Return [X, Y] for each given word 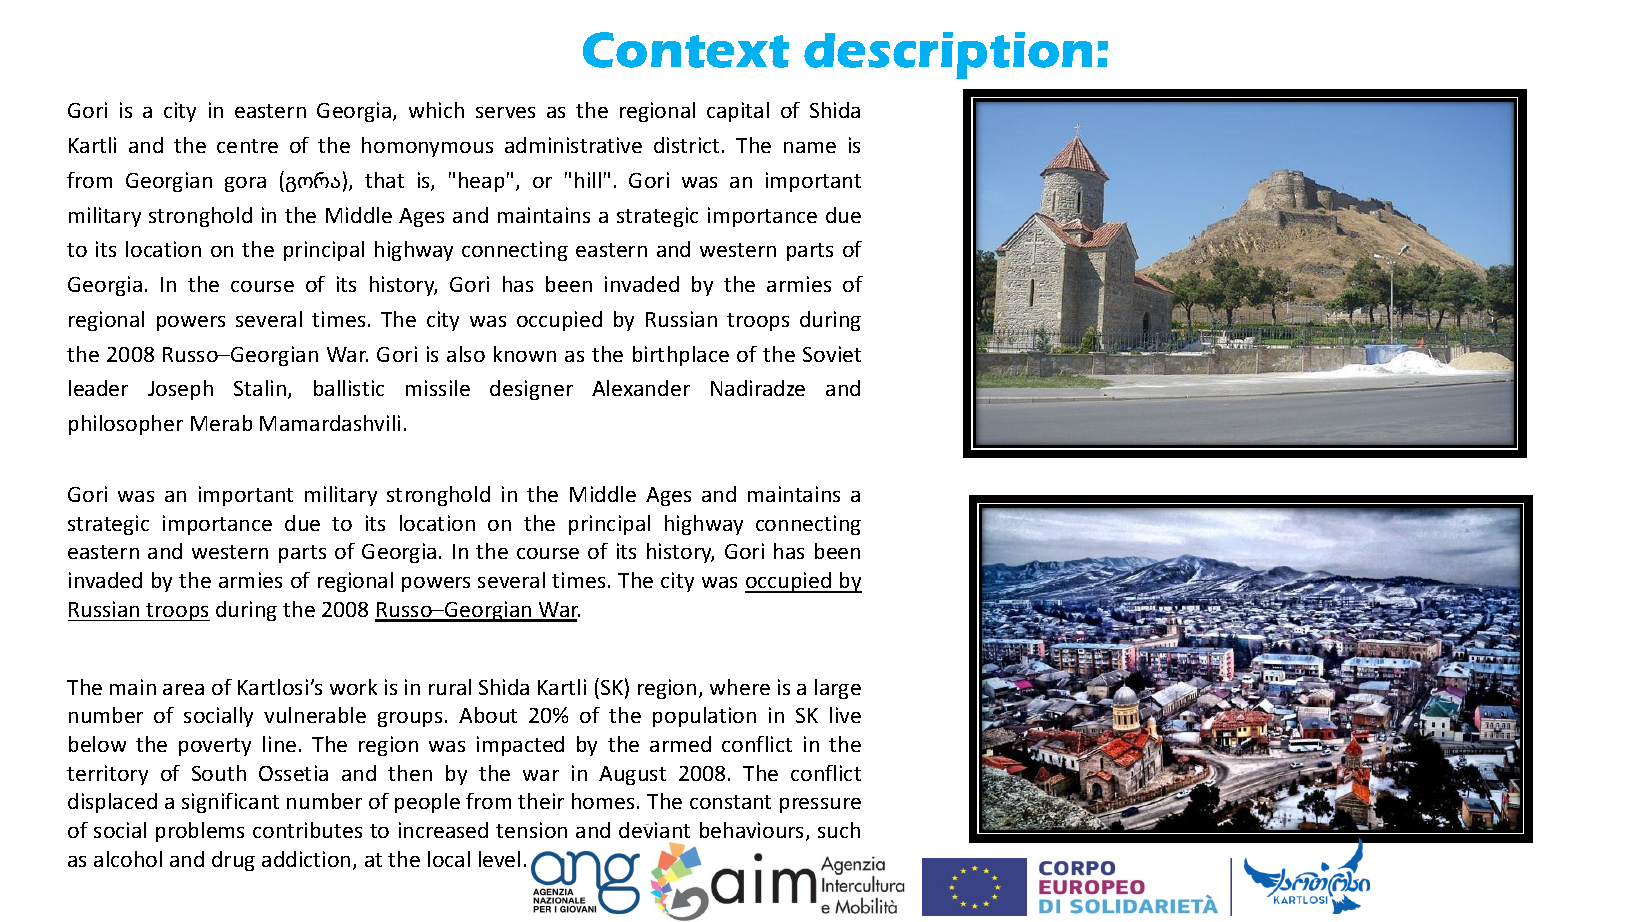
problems [200, 832]
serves [505, 112]
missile [438, 388]
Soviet [832, 354]
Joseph [180, 390]
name [810, 147]
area [183, 689]
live [845, 715]
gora [245, 184]
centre [247, 146]
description [948, 55]
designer [531, 390]
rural [450, 687]
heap [481, 182]
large [838, 689]
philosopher [126, 425]
